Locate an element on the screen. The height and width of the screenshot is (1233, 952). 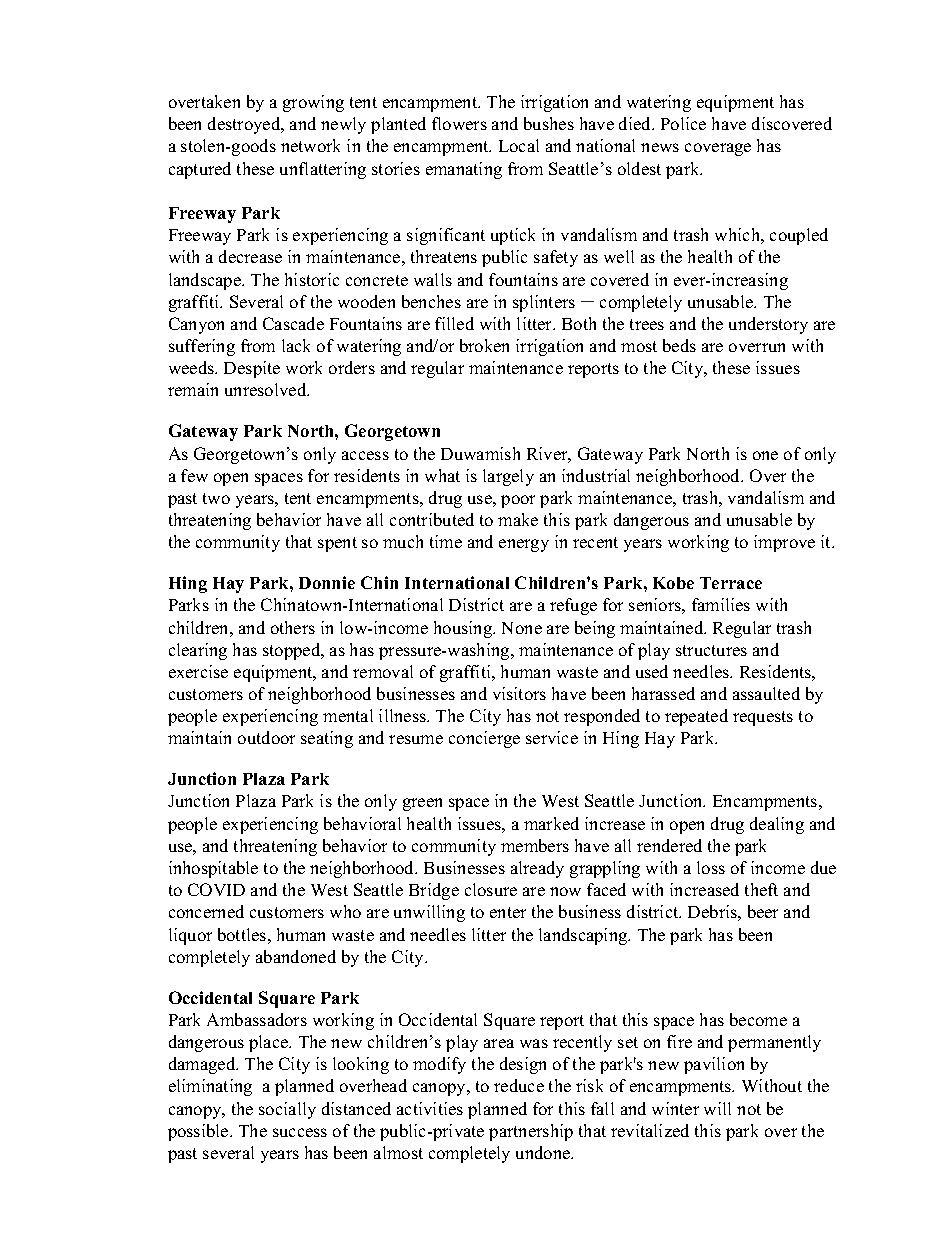
winter is located at coordinates (675, 1108).
